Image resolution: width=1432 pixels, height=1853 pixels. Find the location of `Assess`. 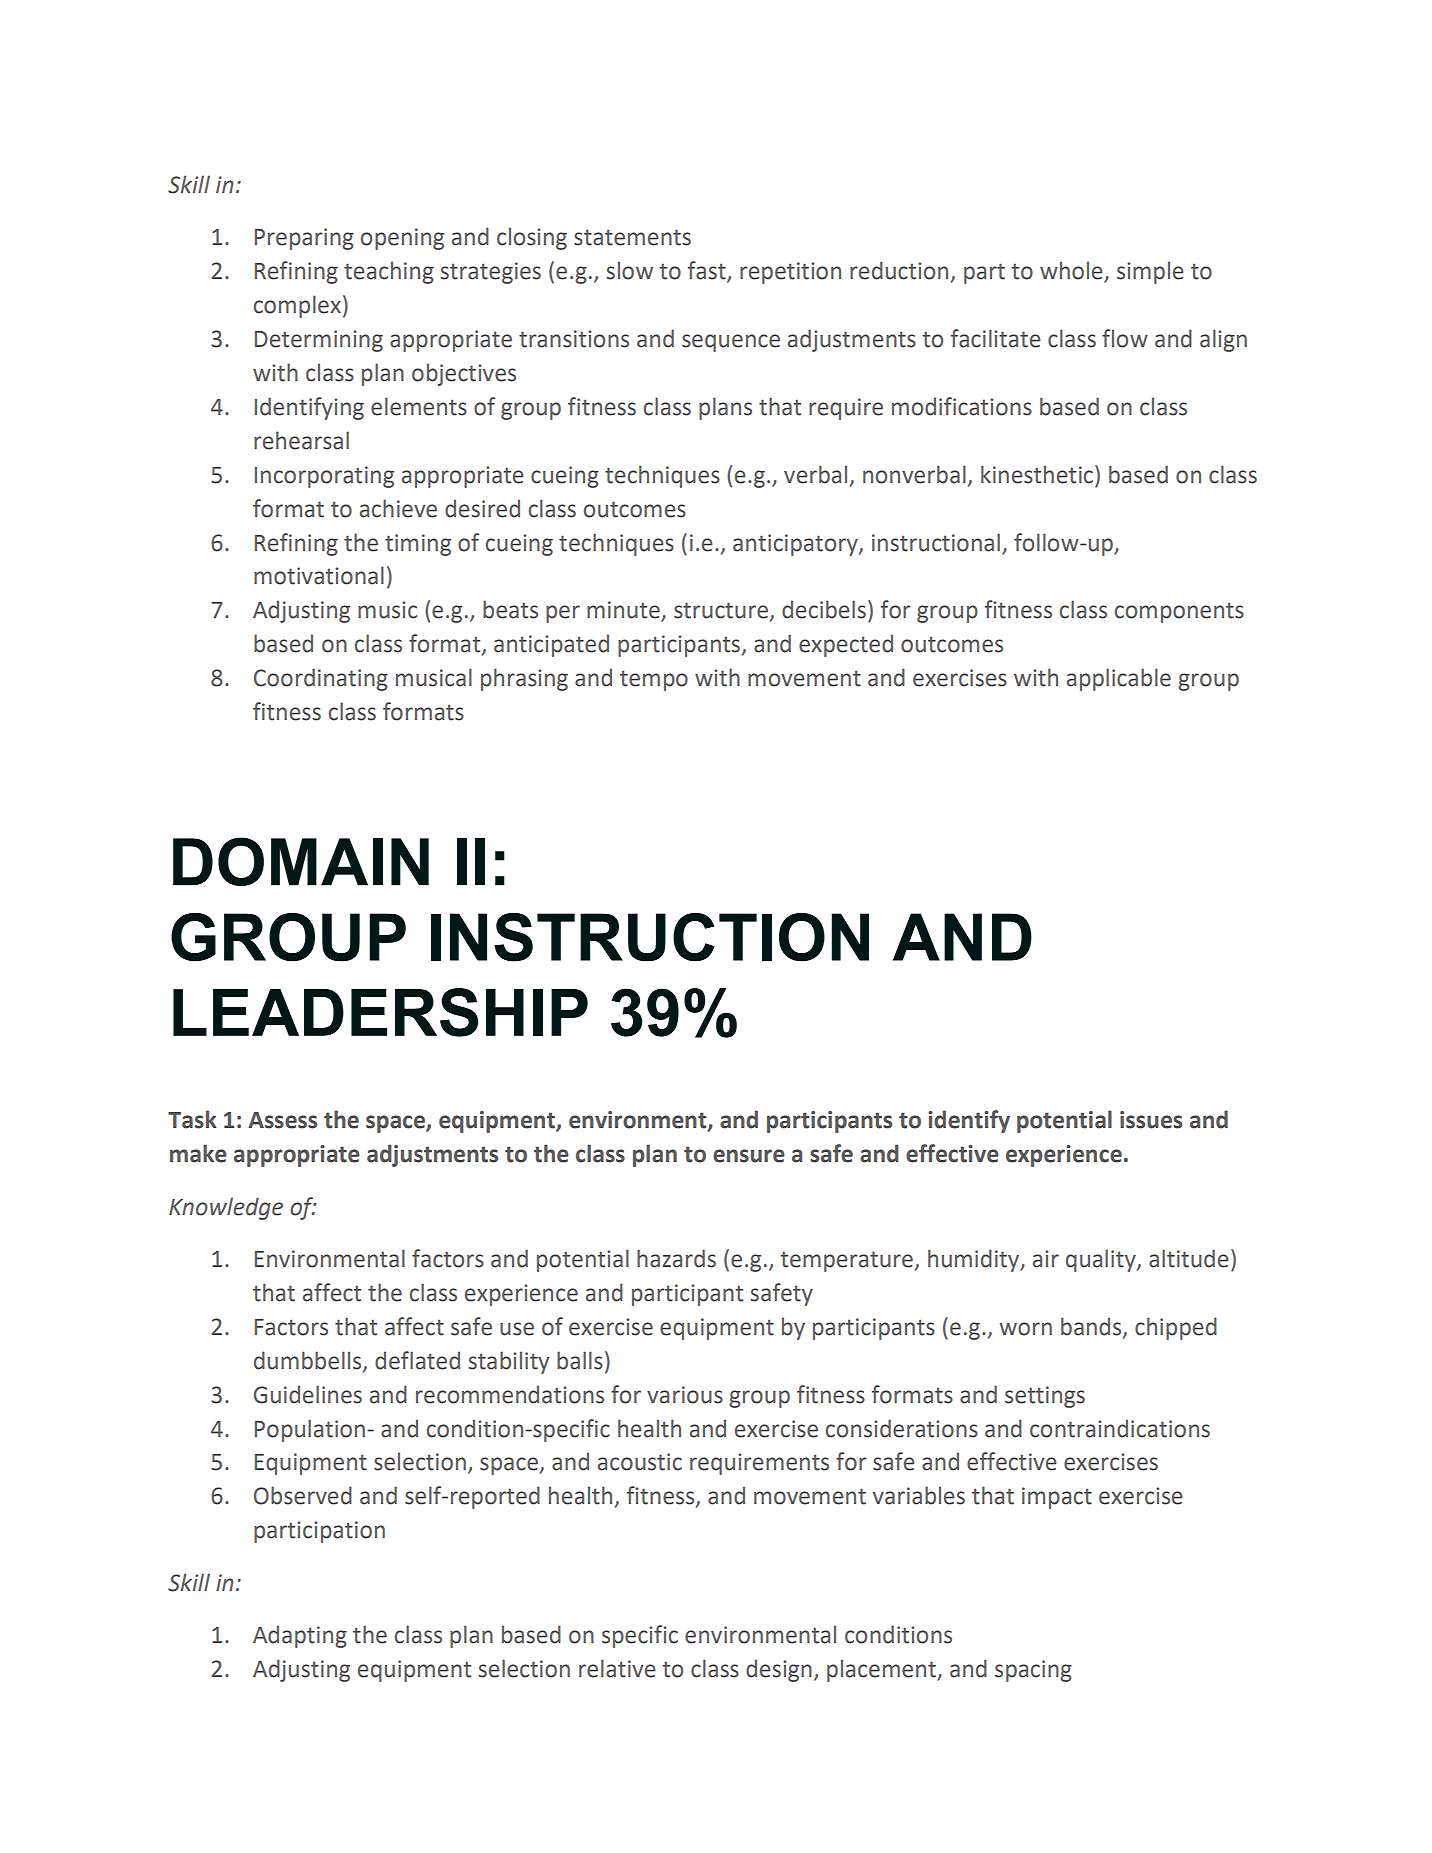

Assess is located at coordinates (282, 1120).
